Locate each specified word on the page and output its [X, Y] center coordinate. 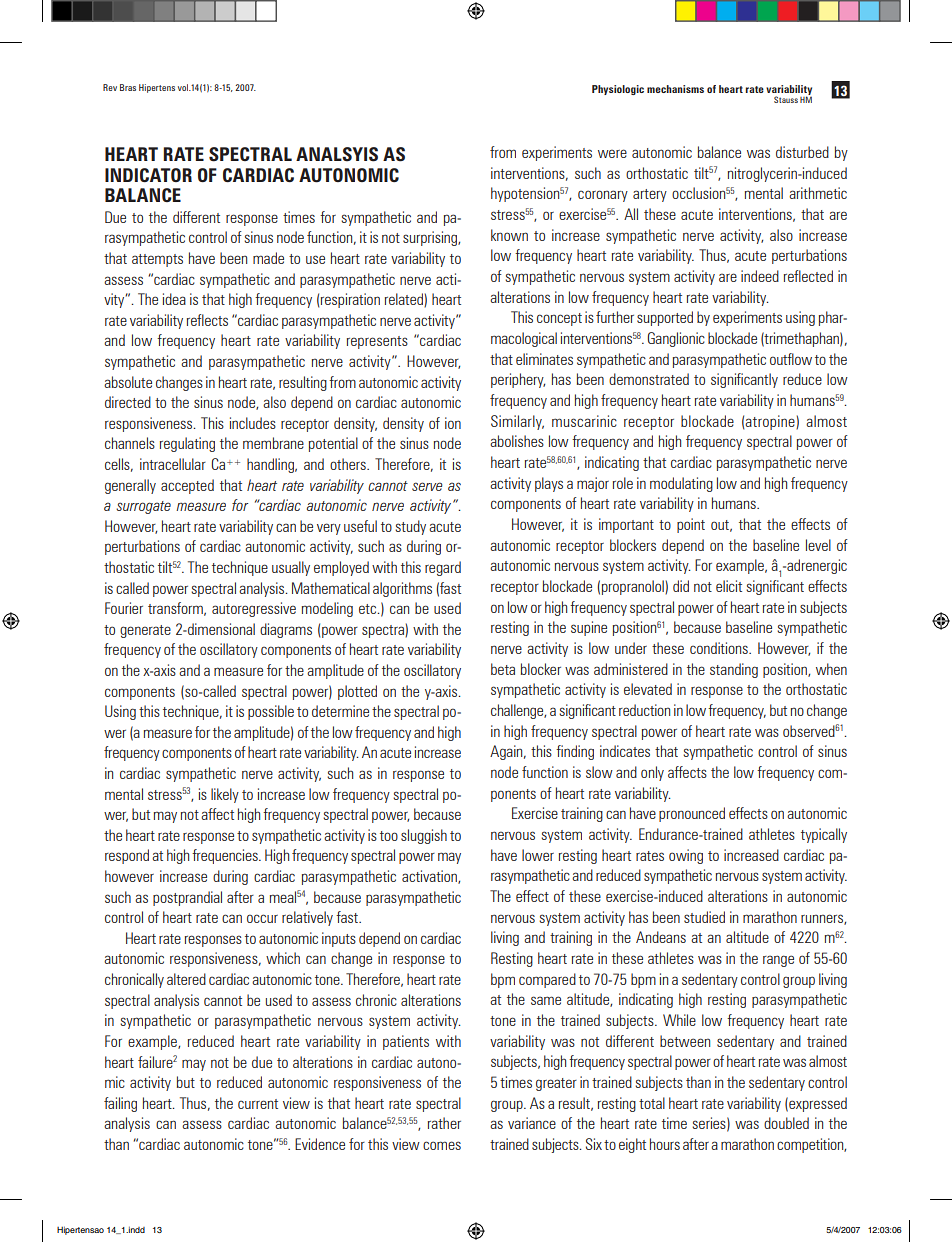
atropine [771, 422]
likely [225, 795]
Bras [128, 87]
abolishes [517, 441]
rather [444, 1123]
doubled [786, 1123]
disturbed [802, 152]
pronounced [692, 814]
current [258, 1104]
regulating [187, 444]
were [612, 153]
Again [507, 752]
